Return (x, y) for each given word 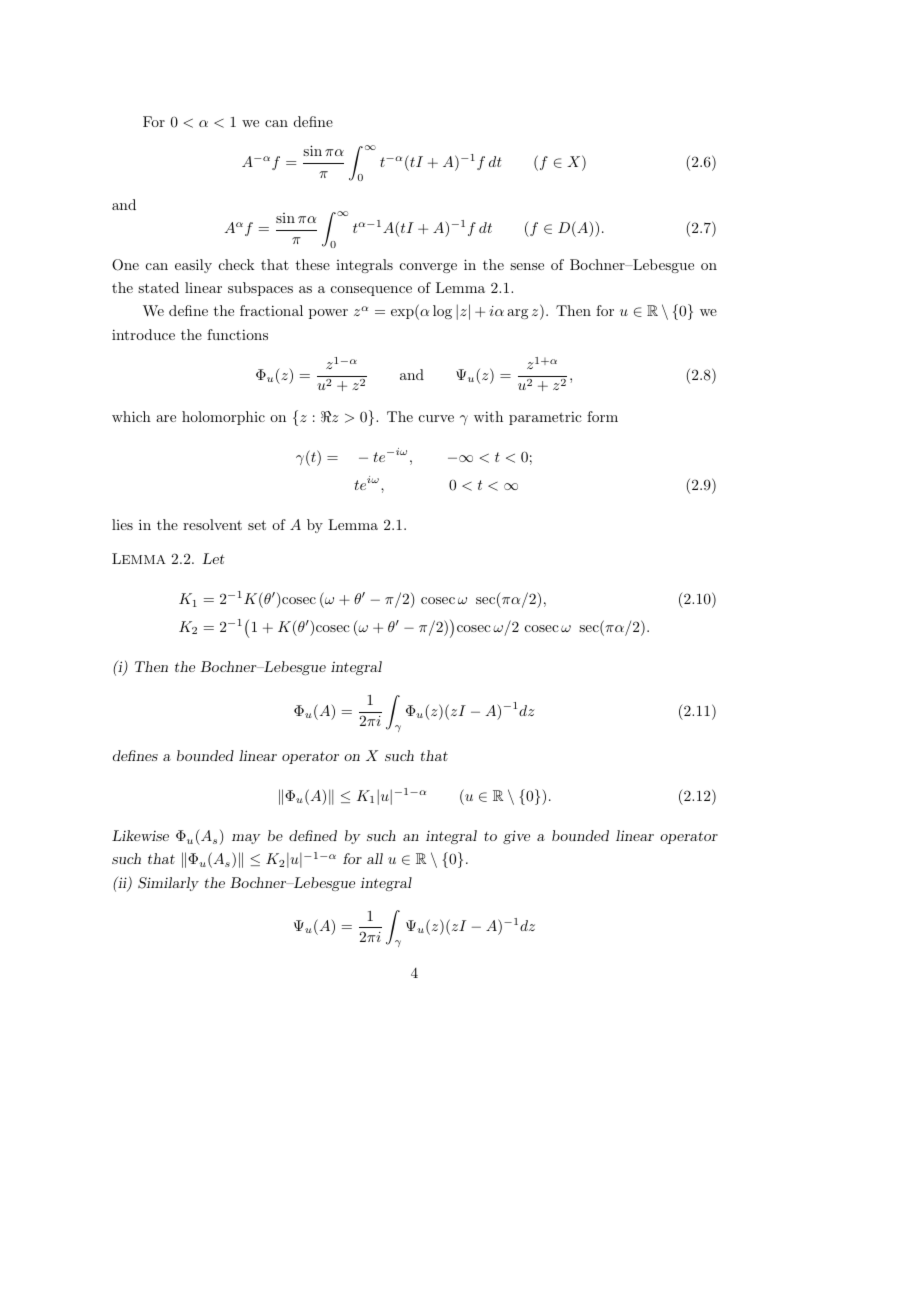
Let (213, 558)
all (375, 858)
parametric (545, 418)
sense (527, 266)
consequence (371, 291)
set (257, 525)
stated (158, 287)
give (516, 837)
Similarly (168, 884)
